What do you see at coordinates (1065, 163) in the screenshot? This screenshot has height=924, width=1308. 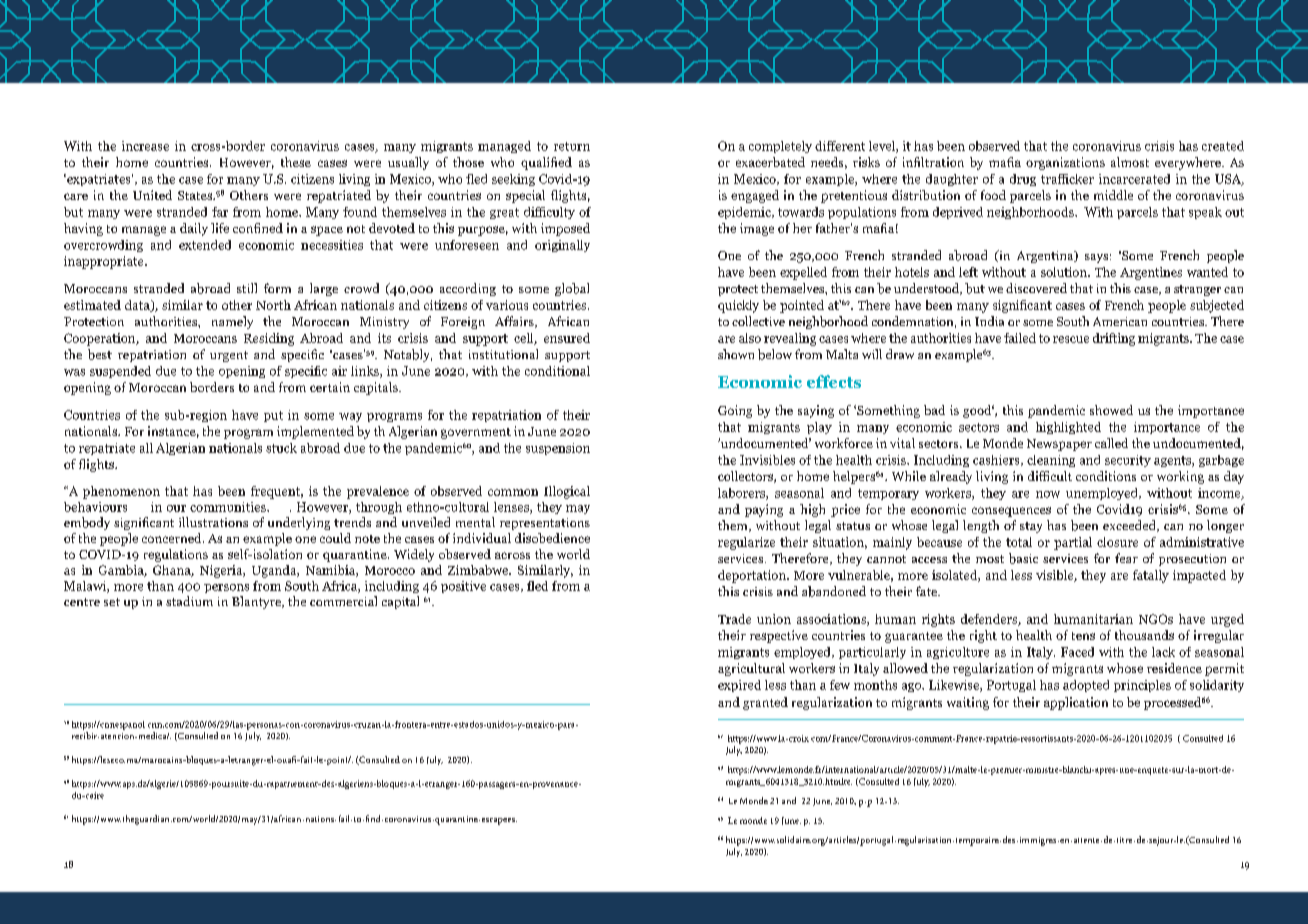 I see `organizations` at bounding box center [1065, 163].
